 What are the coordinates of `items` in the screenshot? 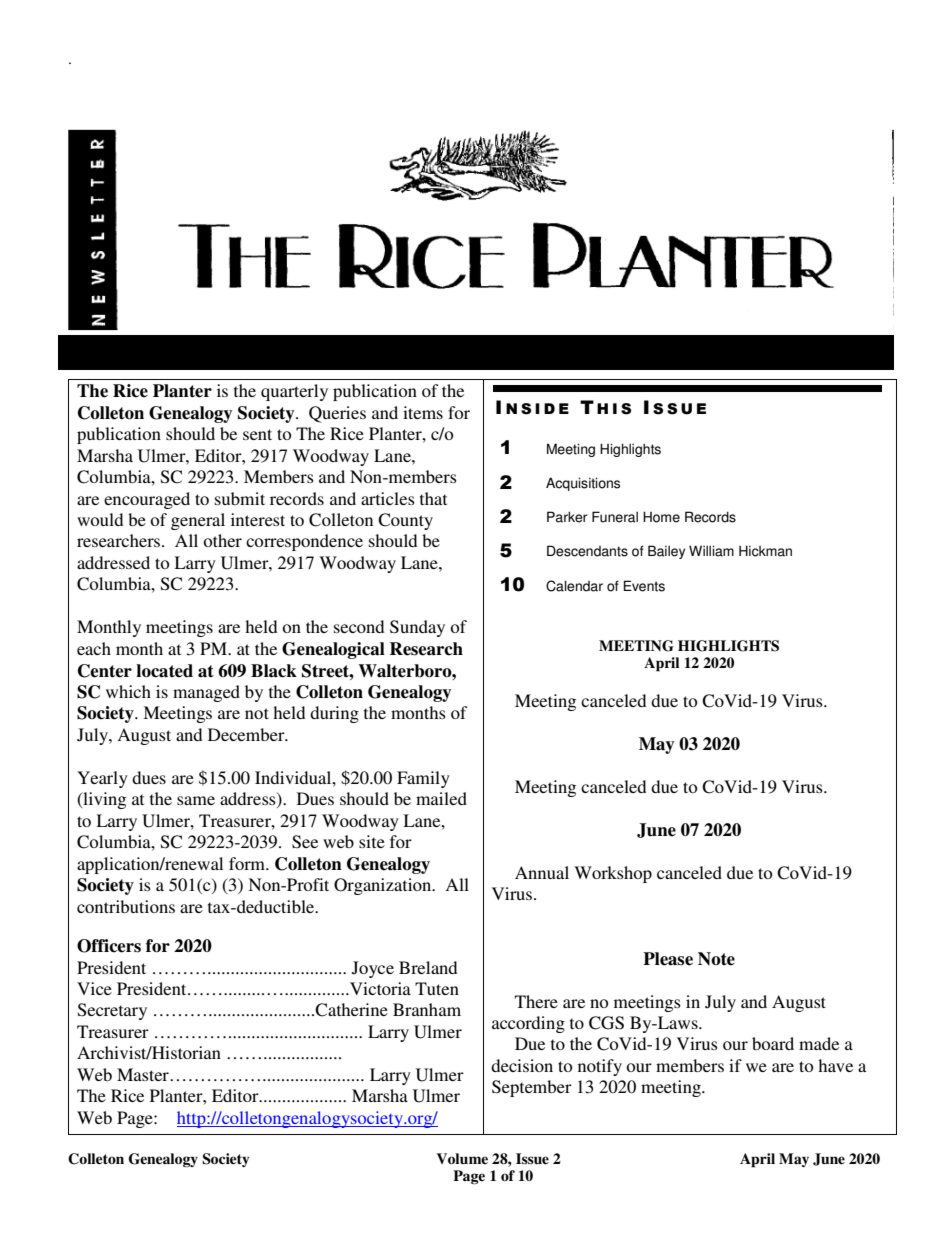 It's located at (423, 412).
